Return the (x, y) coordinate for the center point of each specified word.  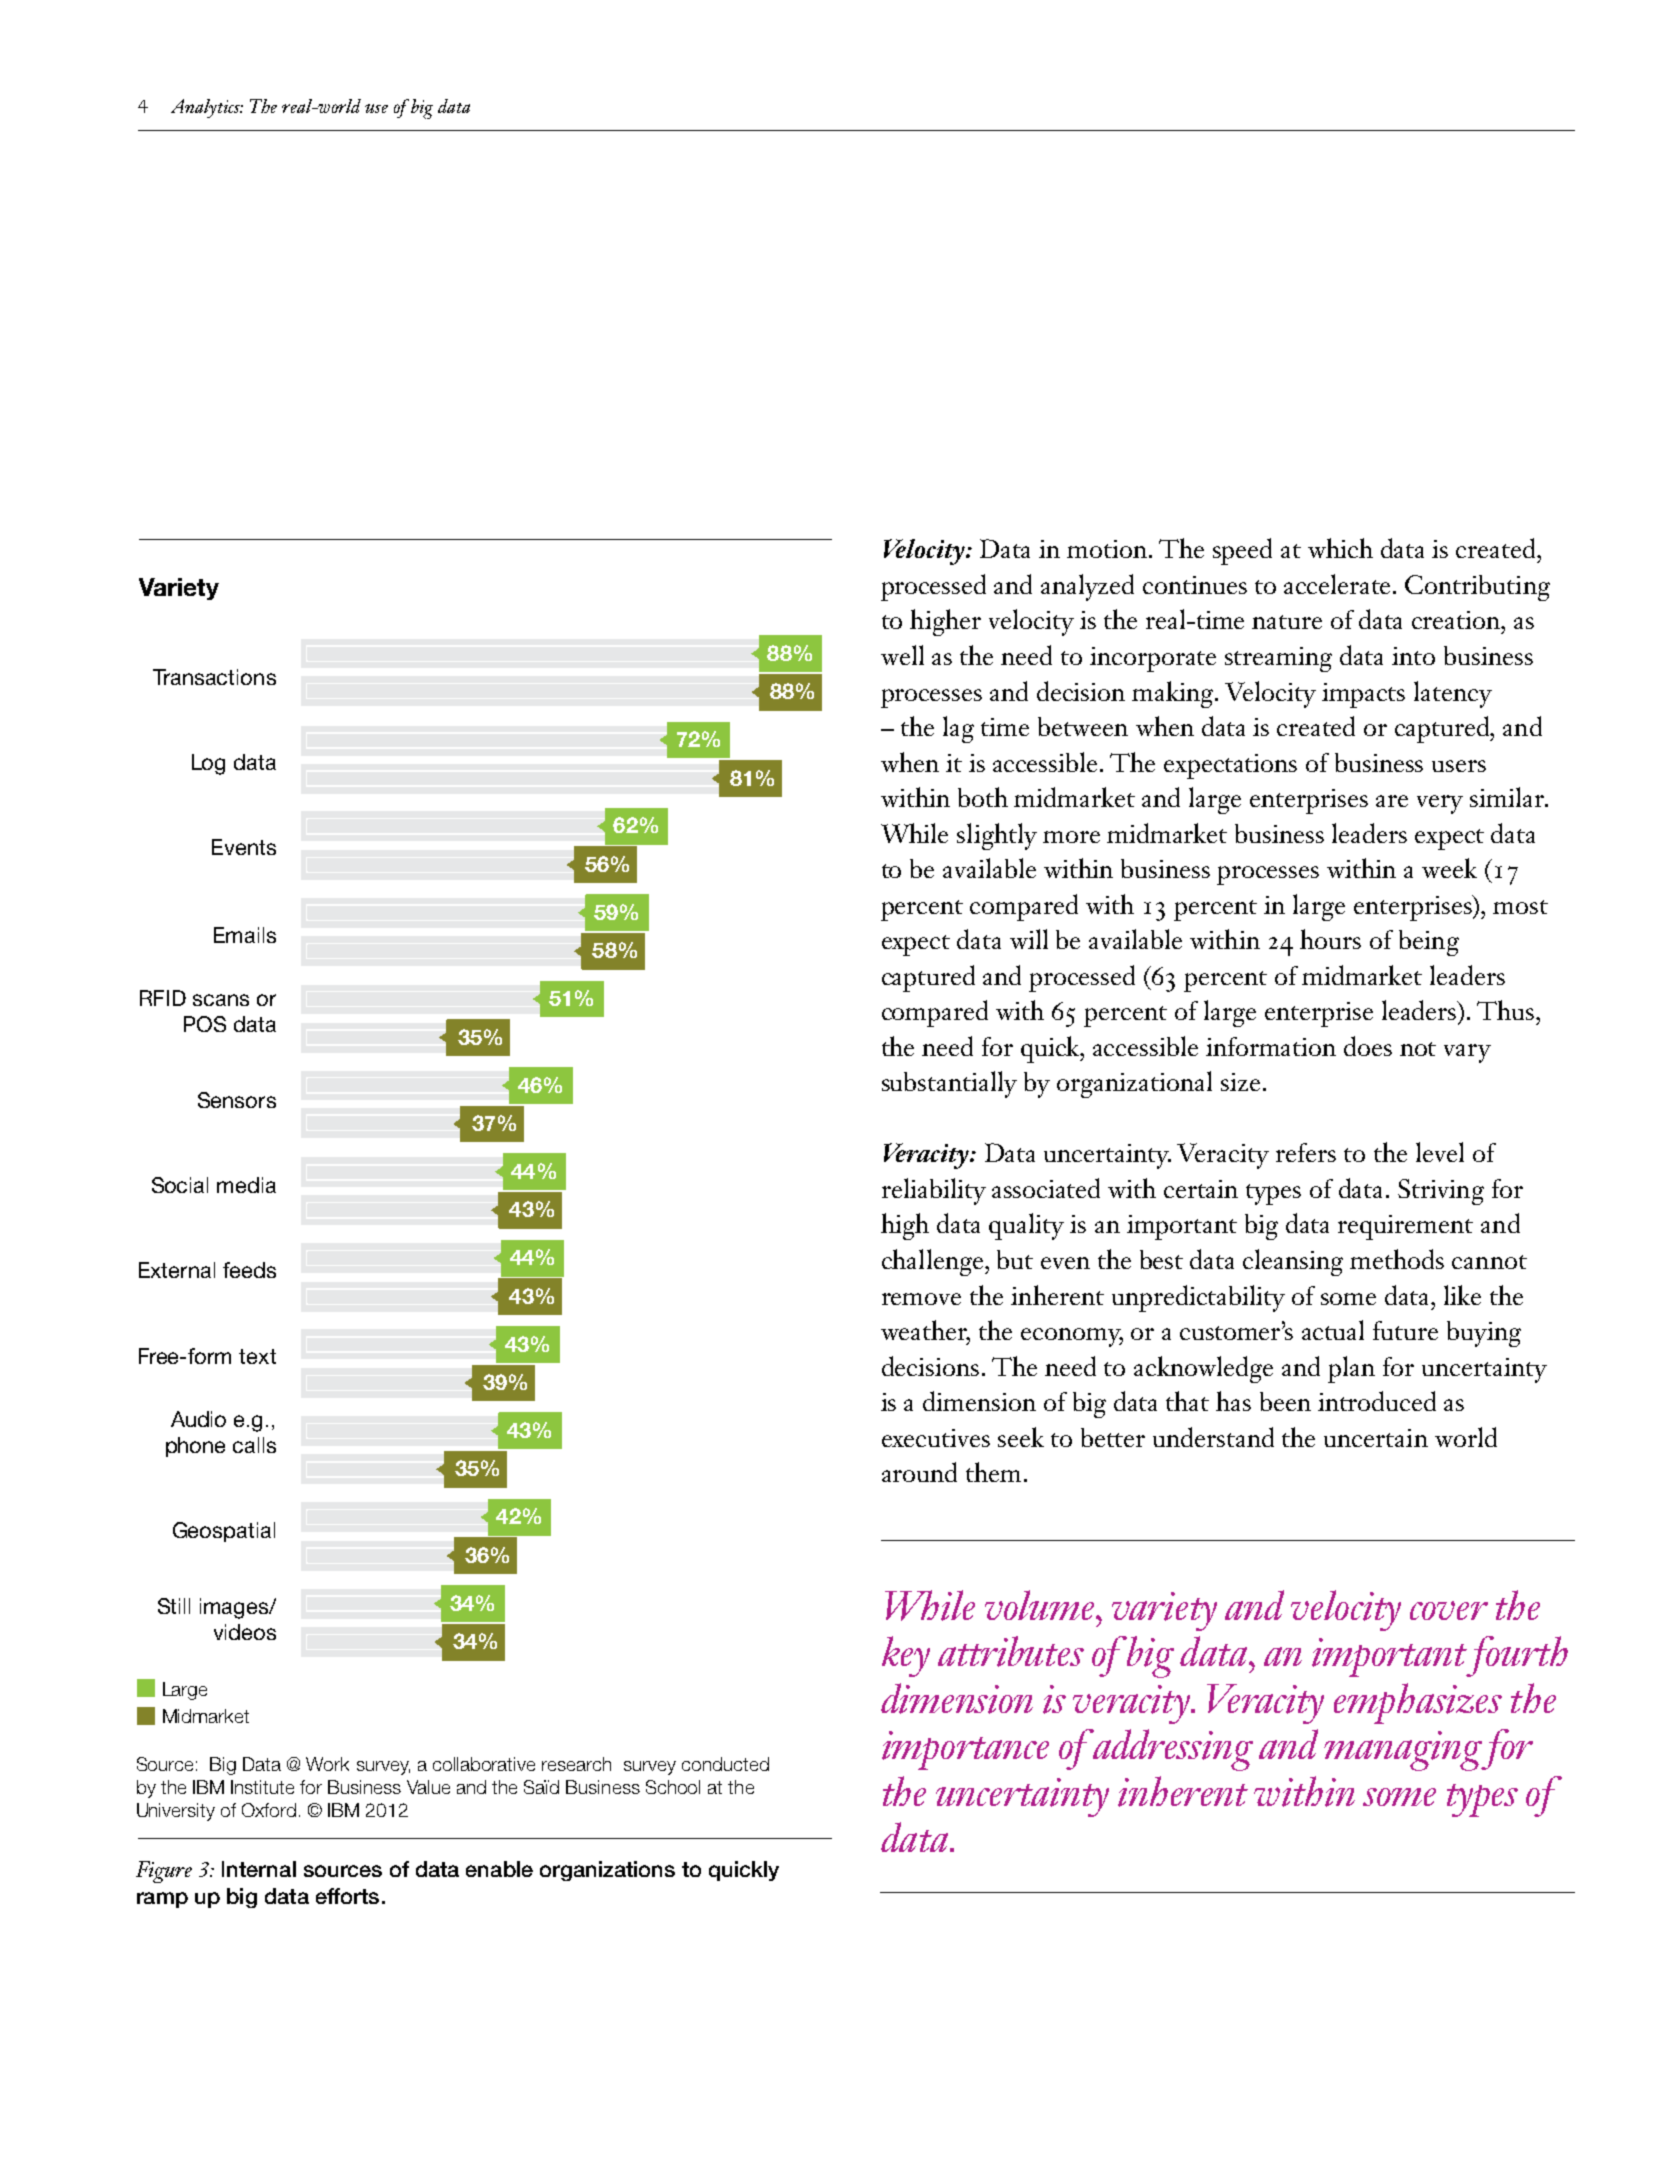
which (1340, 548)
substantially (949, 1084)
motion (1108, 549)
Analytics (207, 108)
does (1368, 1046)
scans (221, 1000)
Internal (259, 1869)
